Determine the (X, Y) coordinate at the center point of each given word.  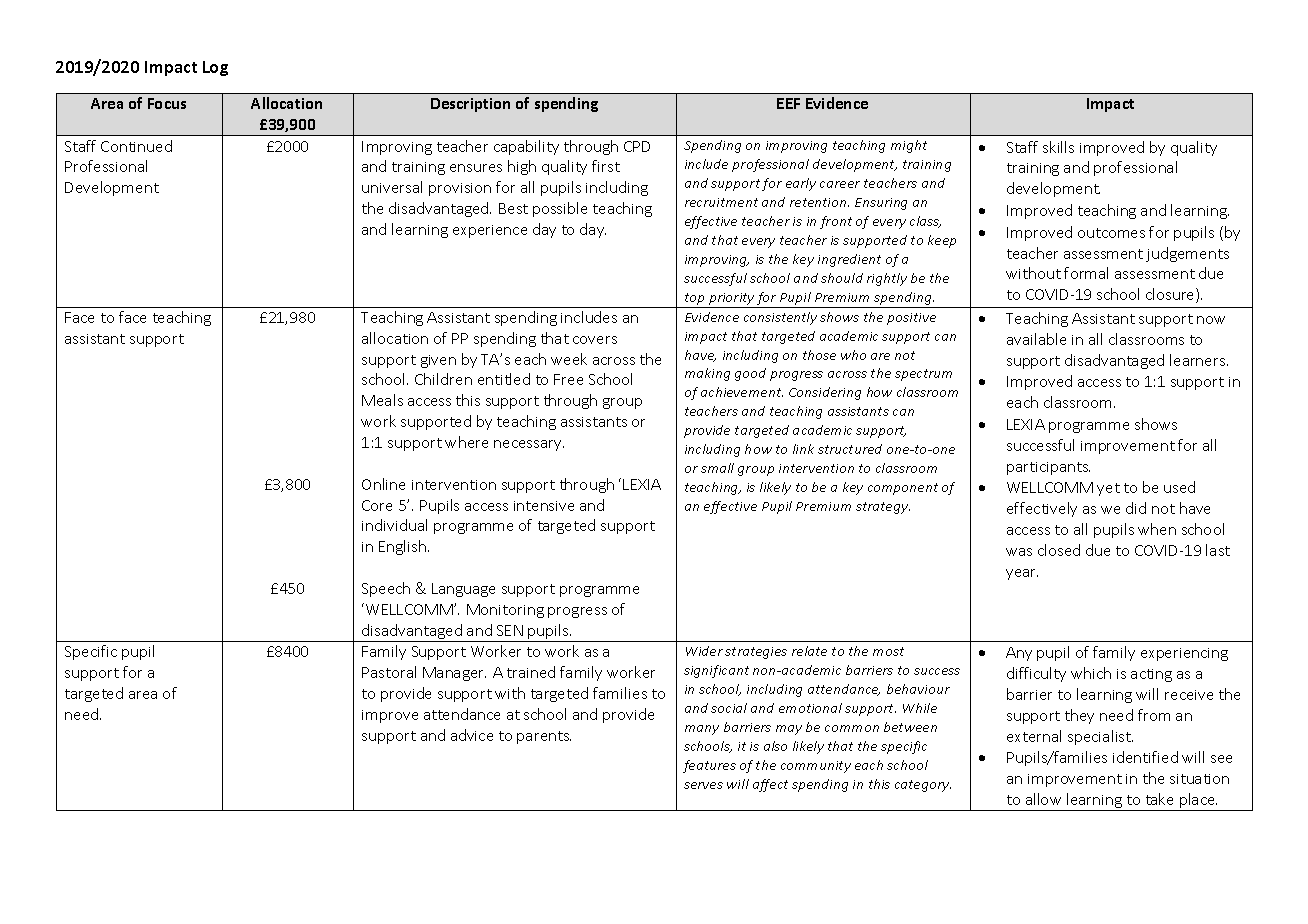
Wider (704, 651)
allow (1043, 799)
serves (703, 785)
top (695, 300)
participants (1048, 468)
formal (1086, 273)
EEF (788, 103)
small (717, 468)
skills (1058, 147)
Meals (382, 400)
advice (472, 735)
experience (490, 231)
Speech (386, 589)
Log (215, 68)
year (1022, 574)
